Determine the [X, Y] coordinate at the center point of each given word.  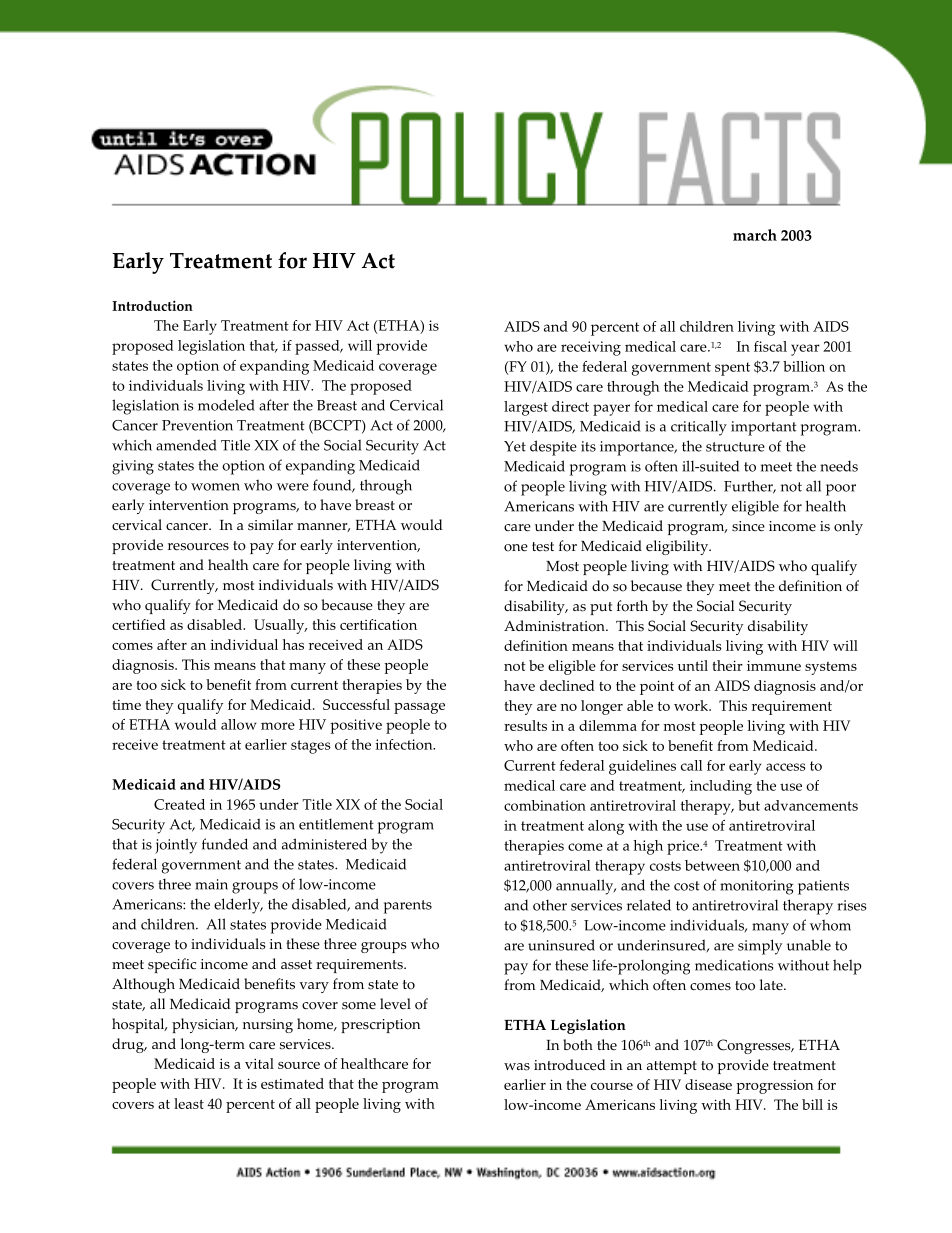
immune [774, 665]
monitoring [756, 887]
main [211, 884]
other [550, 905]
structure [735, 447]
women [215, 487]
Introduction [152, 305]
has [293, 644]
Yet [515, 446]
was [517, 1067]
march [755, 235]
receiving [591, 348]
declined [567, 685]
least [189, 1103]
